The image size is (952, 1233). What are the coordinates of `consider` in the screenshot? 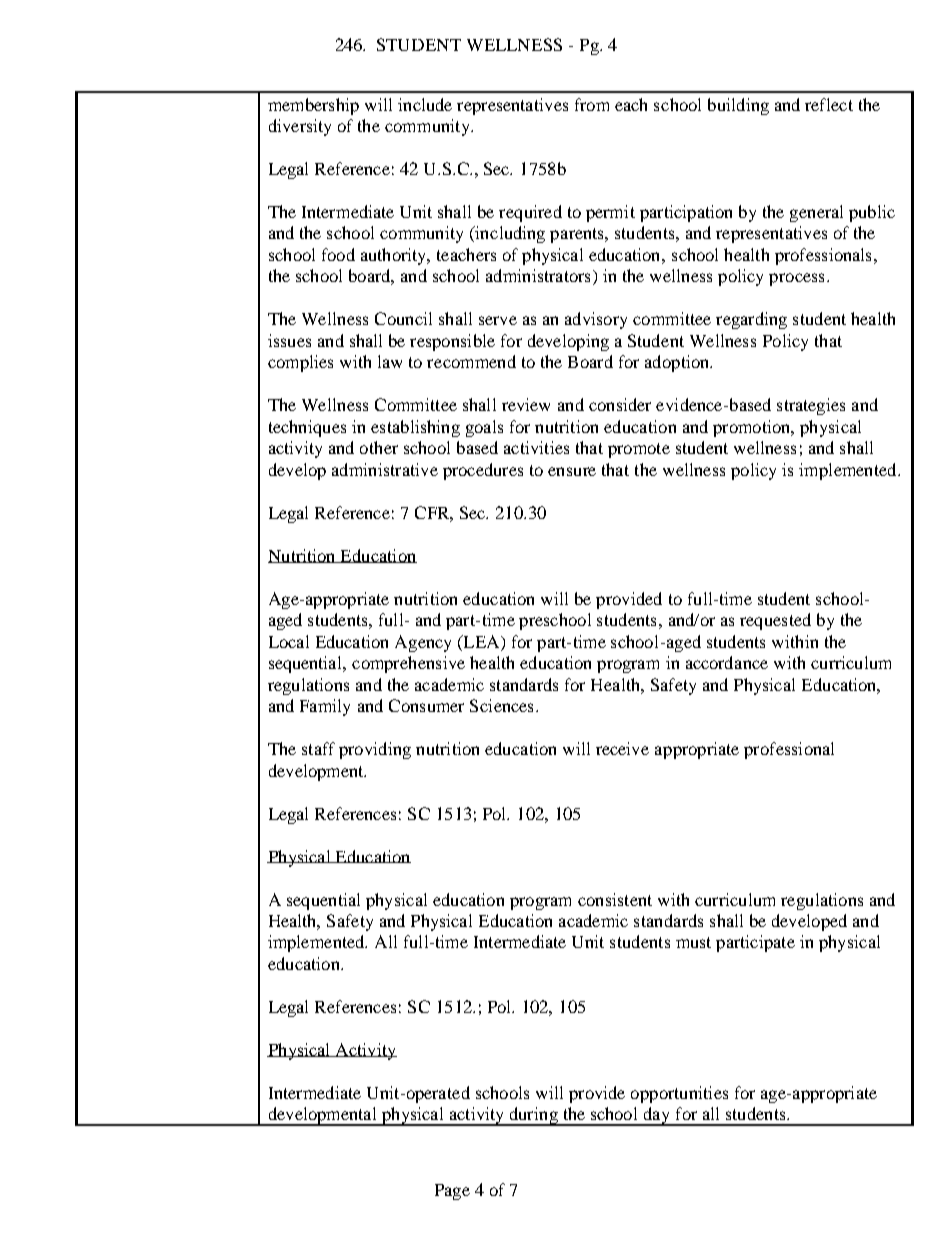 It's located at (620, 404).
